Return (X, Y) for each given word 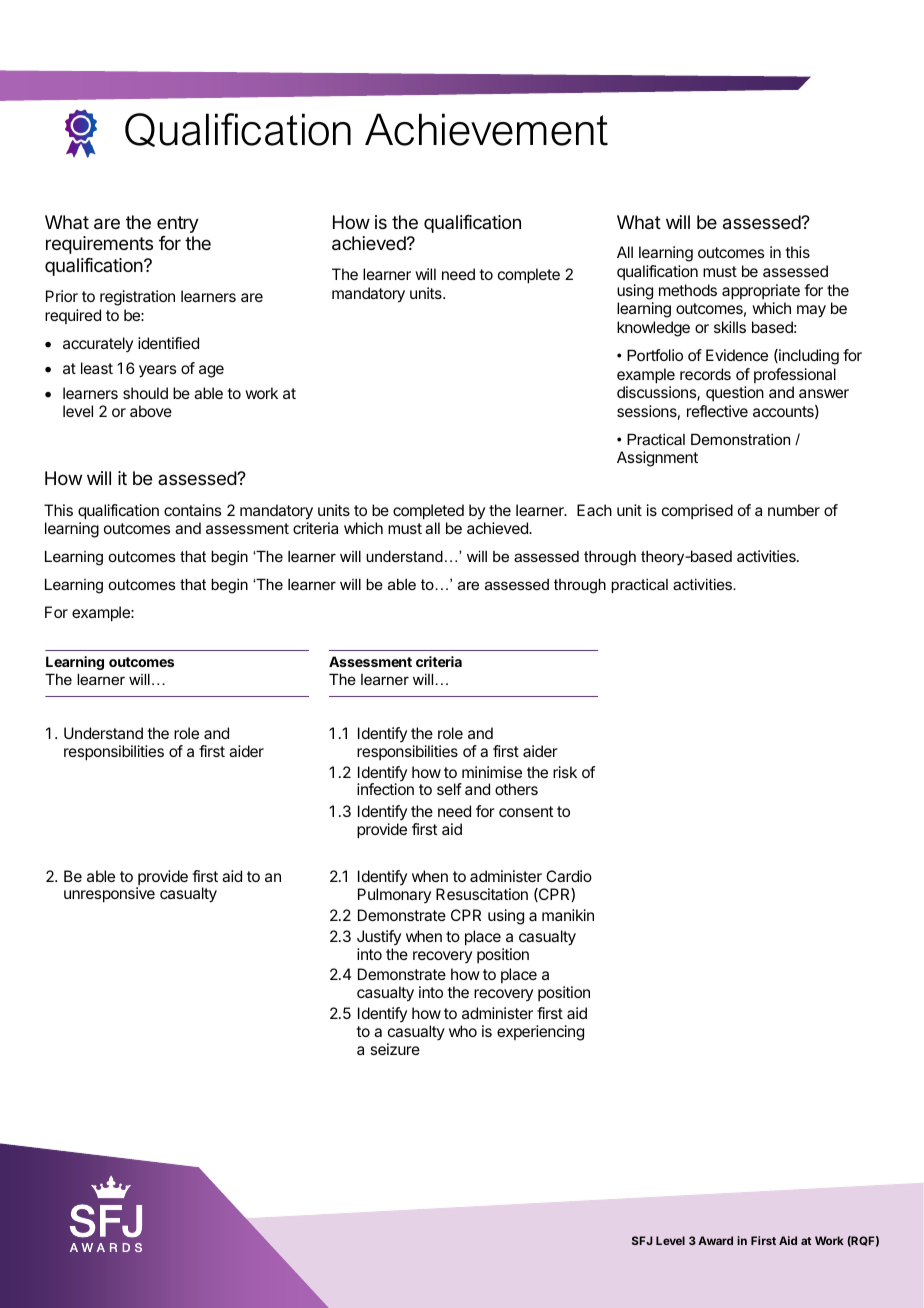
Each (594, 510)
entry (178, 224)
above (151, 411)
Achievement (486, 129)
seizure (395, 1049)
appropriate (761, 292)
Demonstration (740, 439)
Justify (379, 937)
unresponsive (109, 895)
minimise (492, 772)
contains (192, 510)
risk (565, 772)
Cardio (569, 876)
